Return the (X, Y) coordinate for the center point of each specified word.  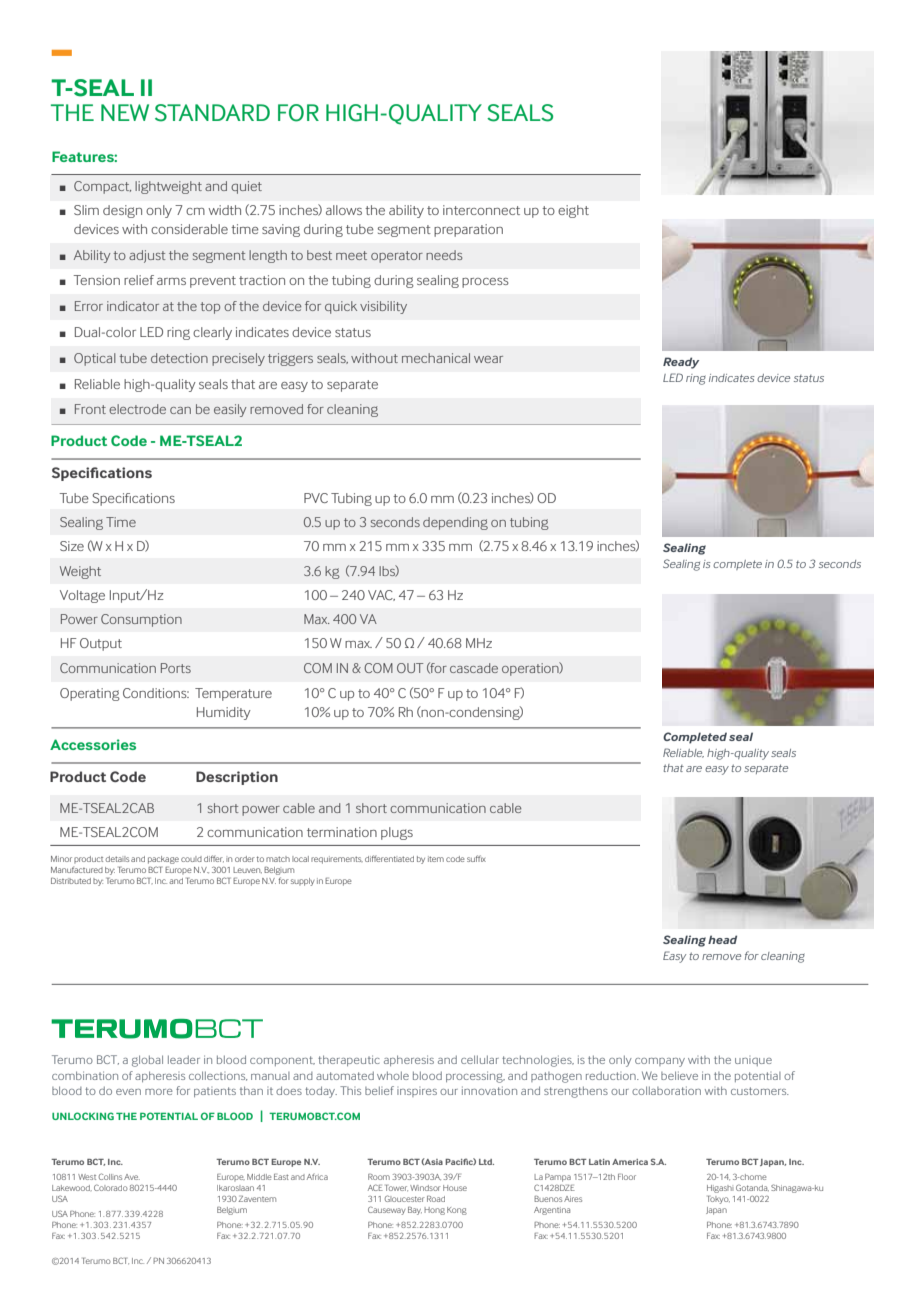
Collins (110, 1176)
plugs (397, 833)
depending (455, 523)
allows (344, 210)
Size (72, 546)
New (125, 112)
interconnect (481, 210)
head (722, 939)
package (163, 861)
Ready (681, 363)
